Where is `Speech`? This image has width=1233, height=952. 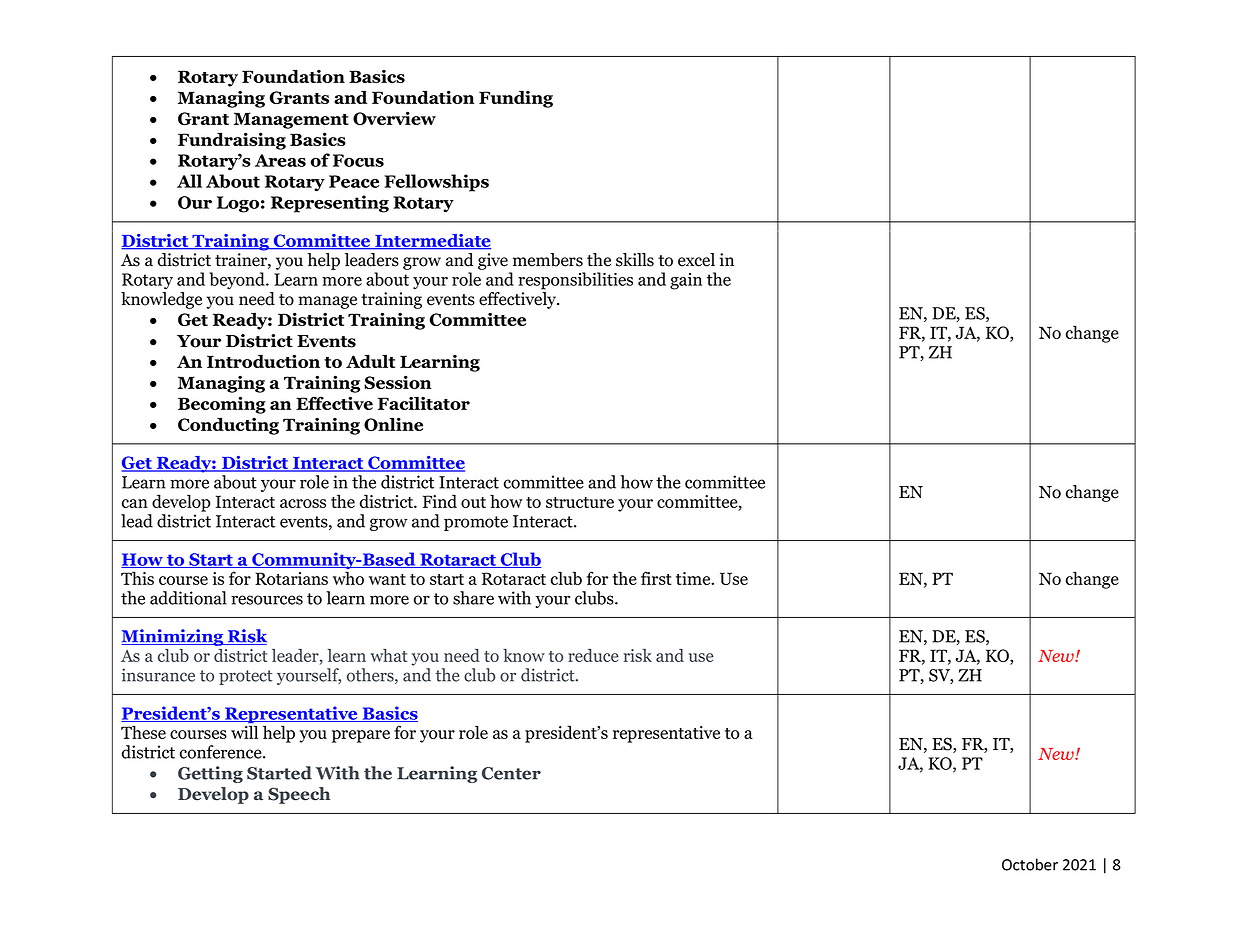
Speech is located at coordinates (299, 795).
